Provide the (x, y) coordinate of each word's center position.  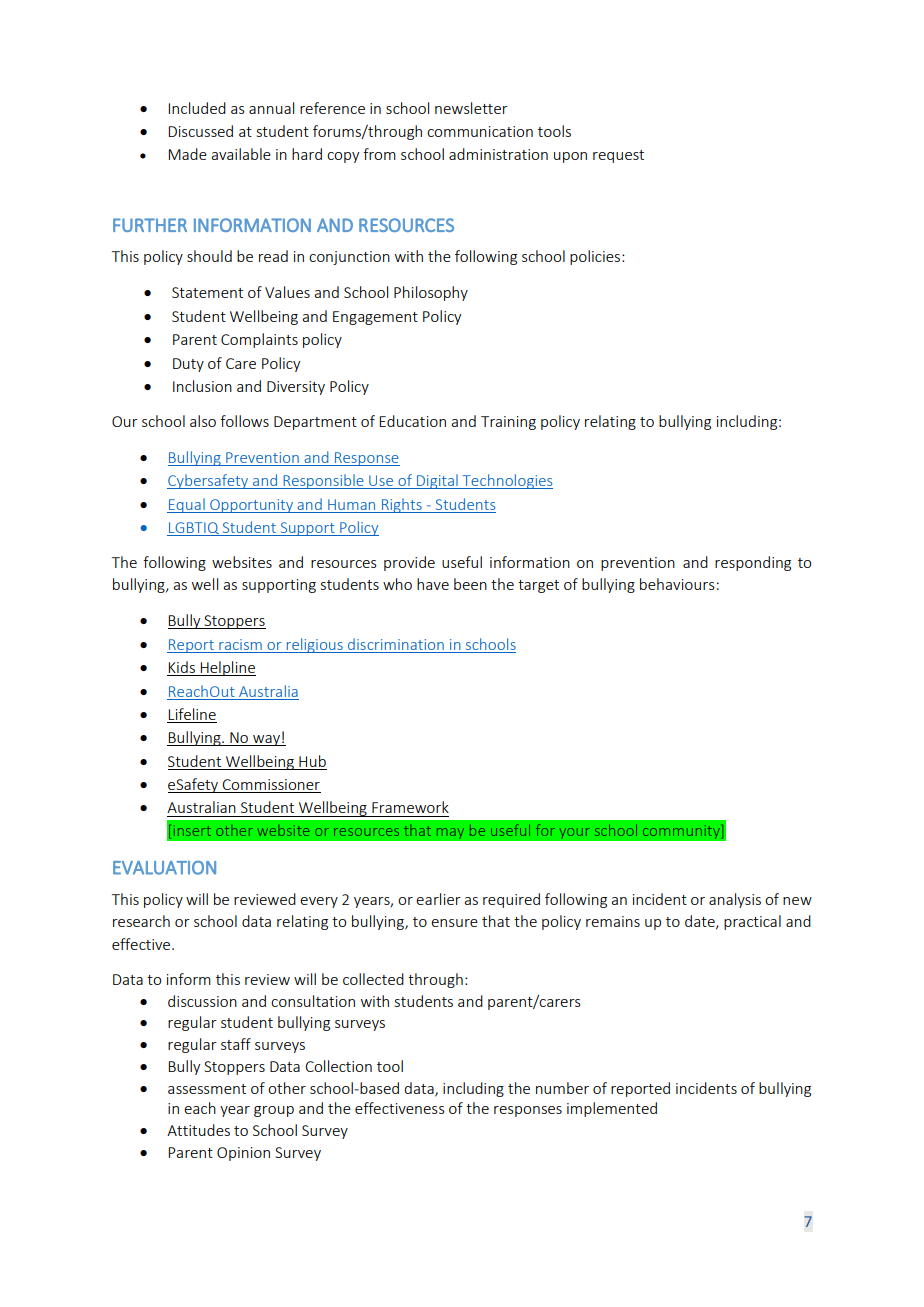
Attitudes (198, 1130)
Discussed (200, 131)
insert (192, 830)
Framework (410, 807)
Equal (187, 505)
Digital (437, 481)
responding (753, 563)
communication (480, 131)
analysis (735, 900)
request (618, 156)
